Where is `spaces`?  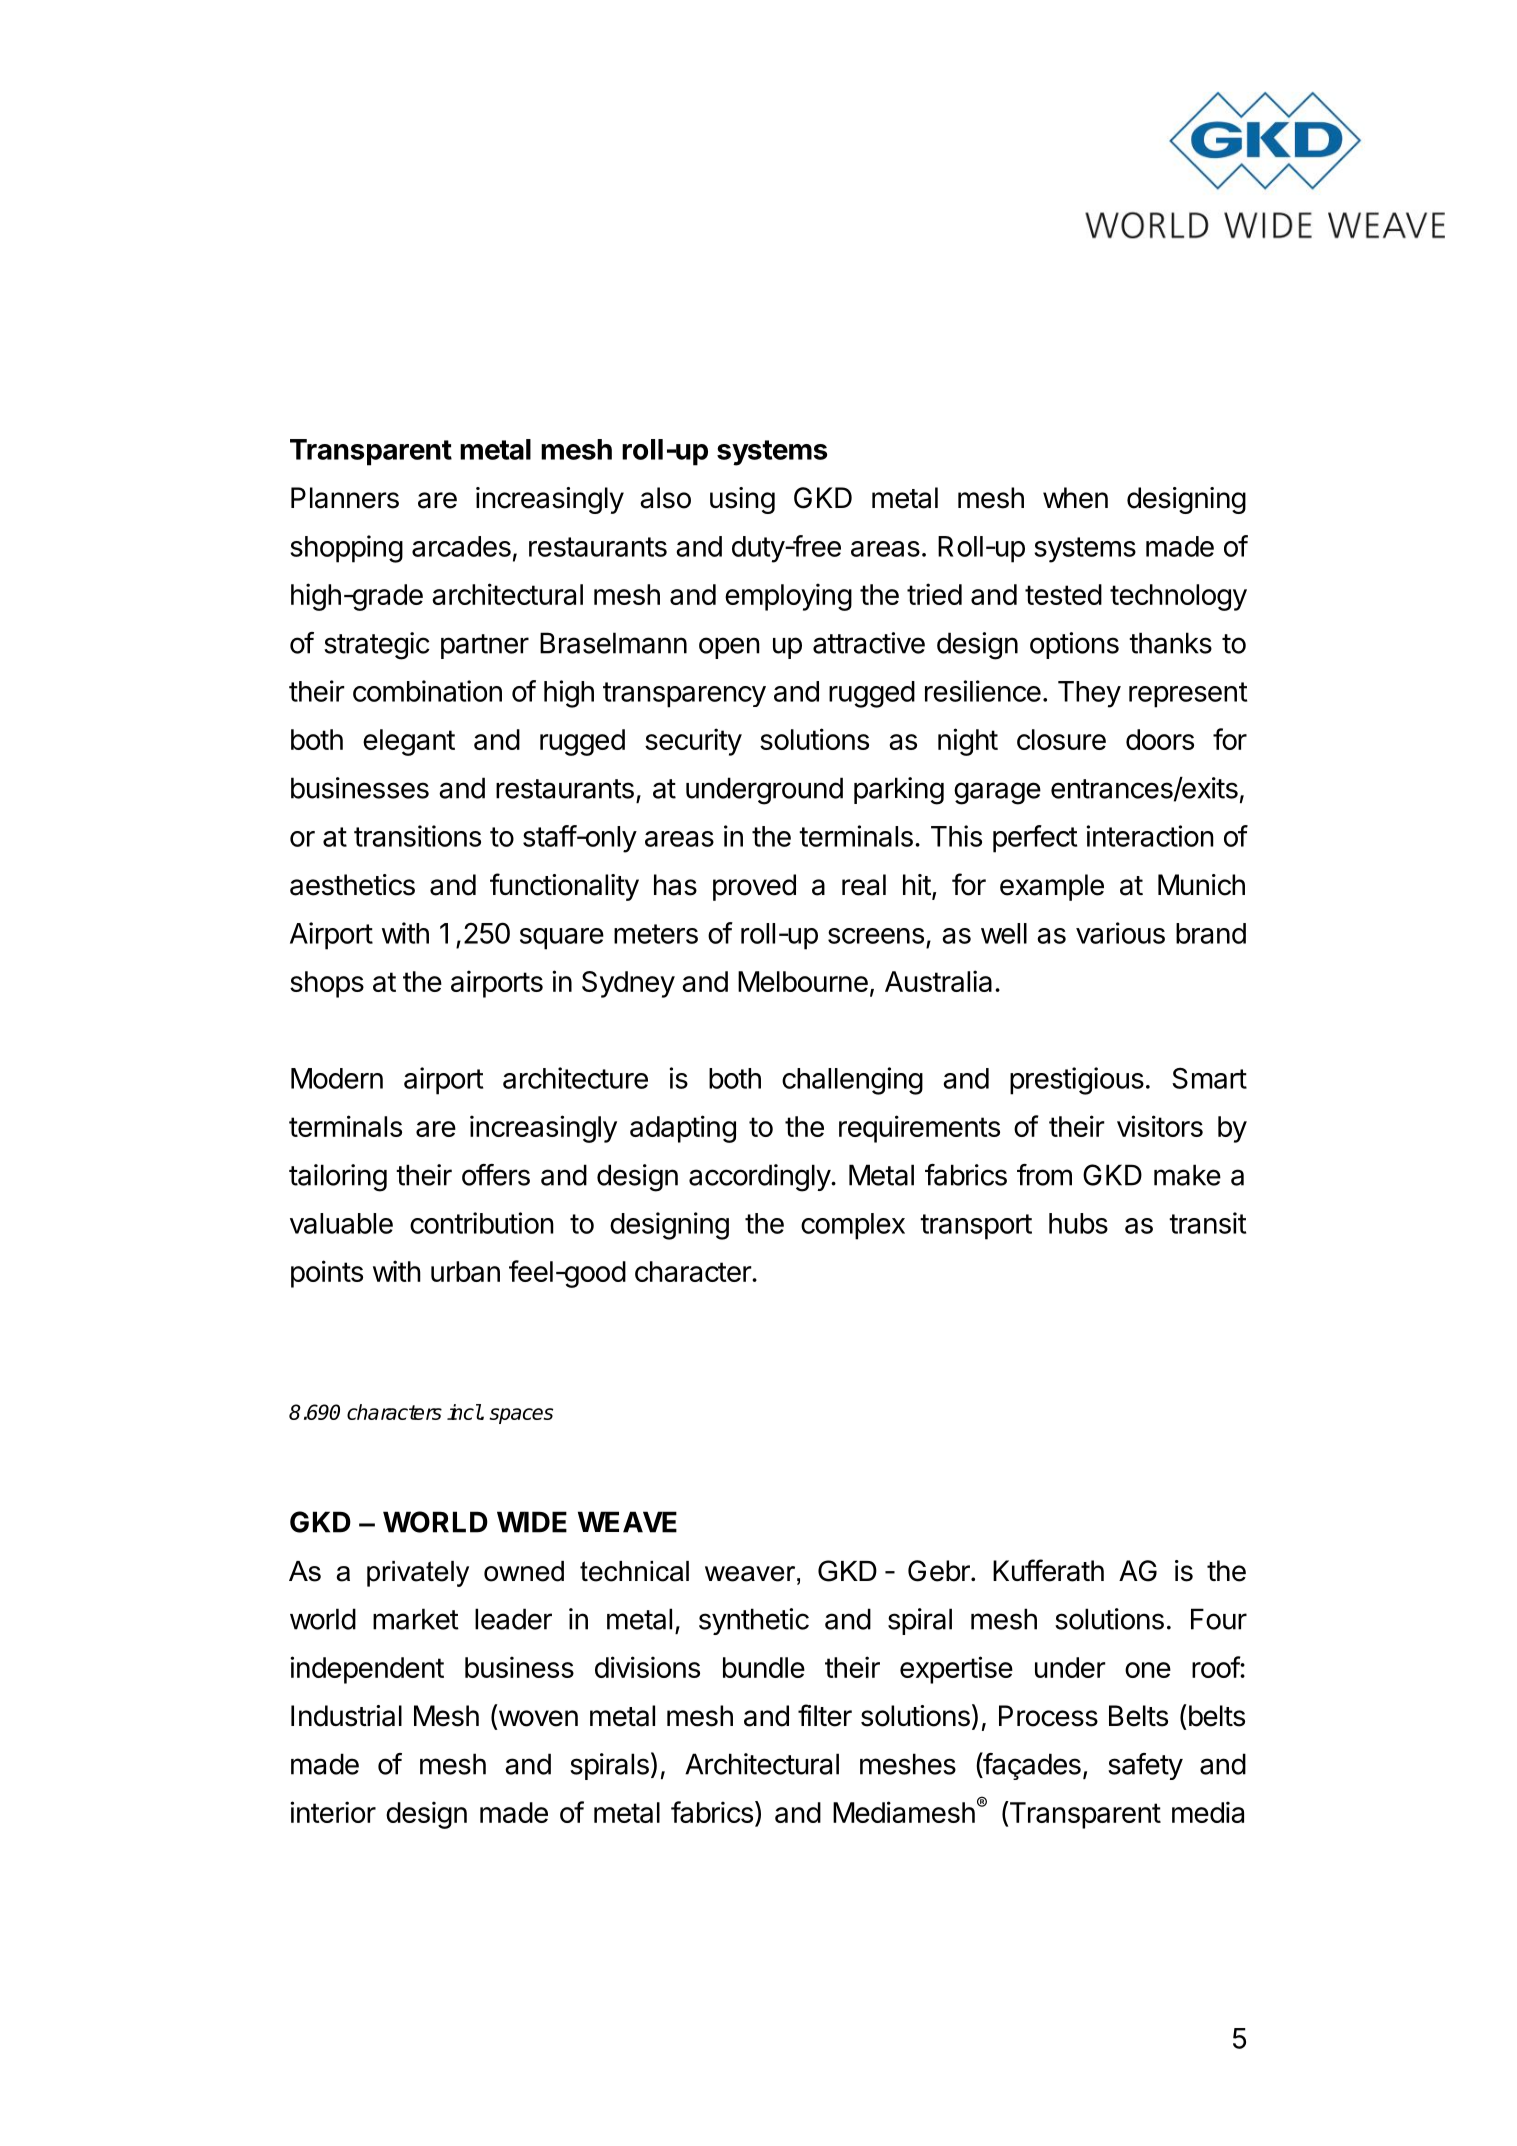
spaces is located at coordinates (521, 1416).
